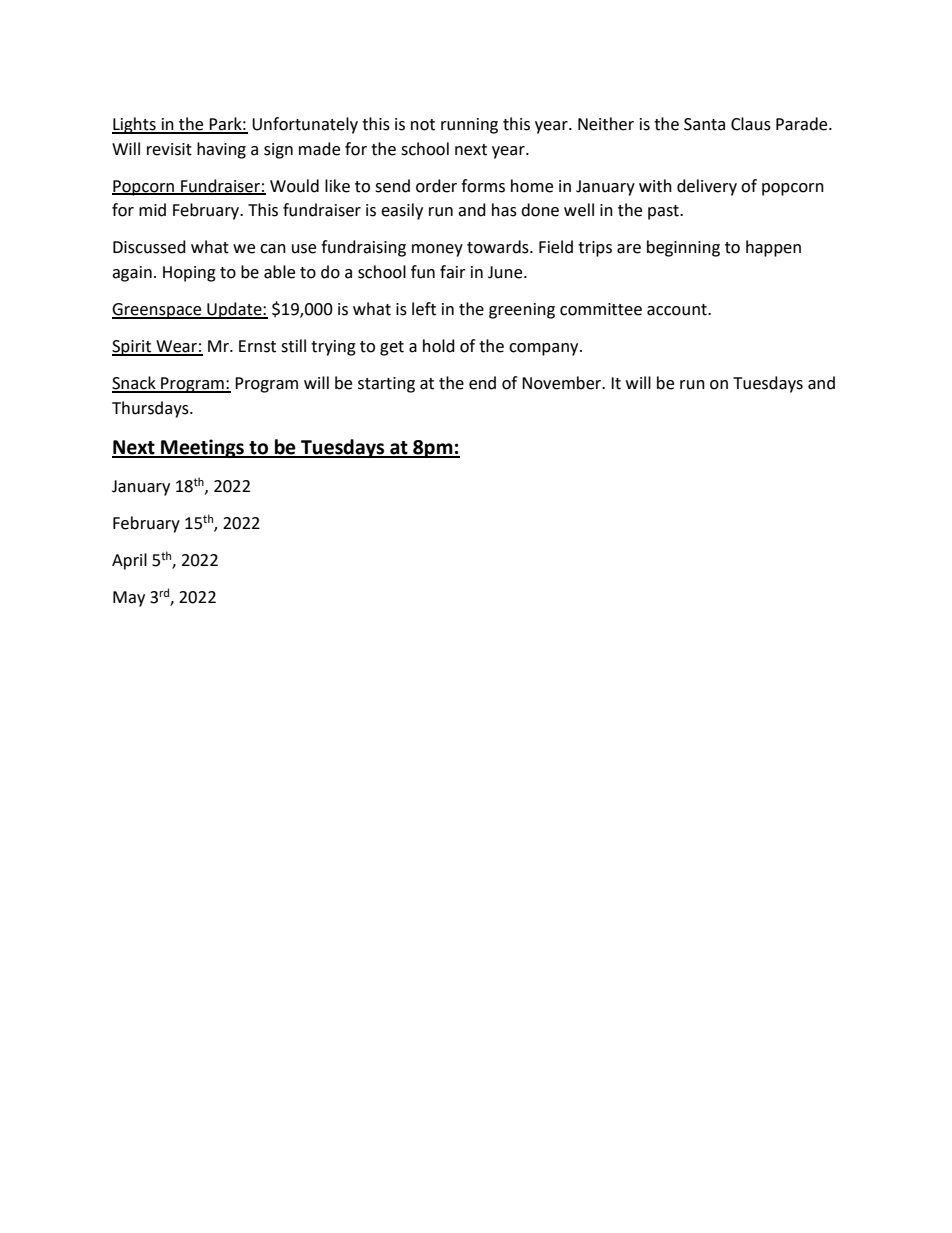  I want to click on April, so click(129, 561).
